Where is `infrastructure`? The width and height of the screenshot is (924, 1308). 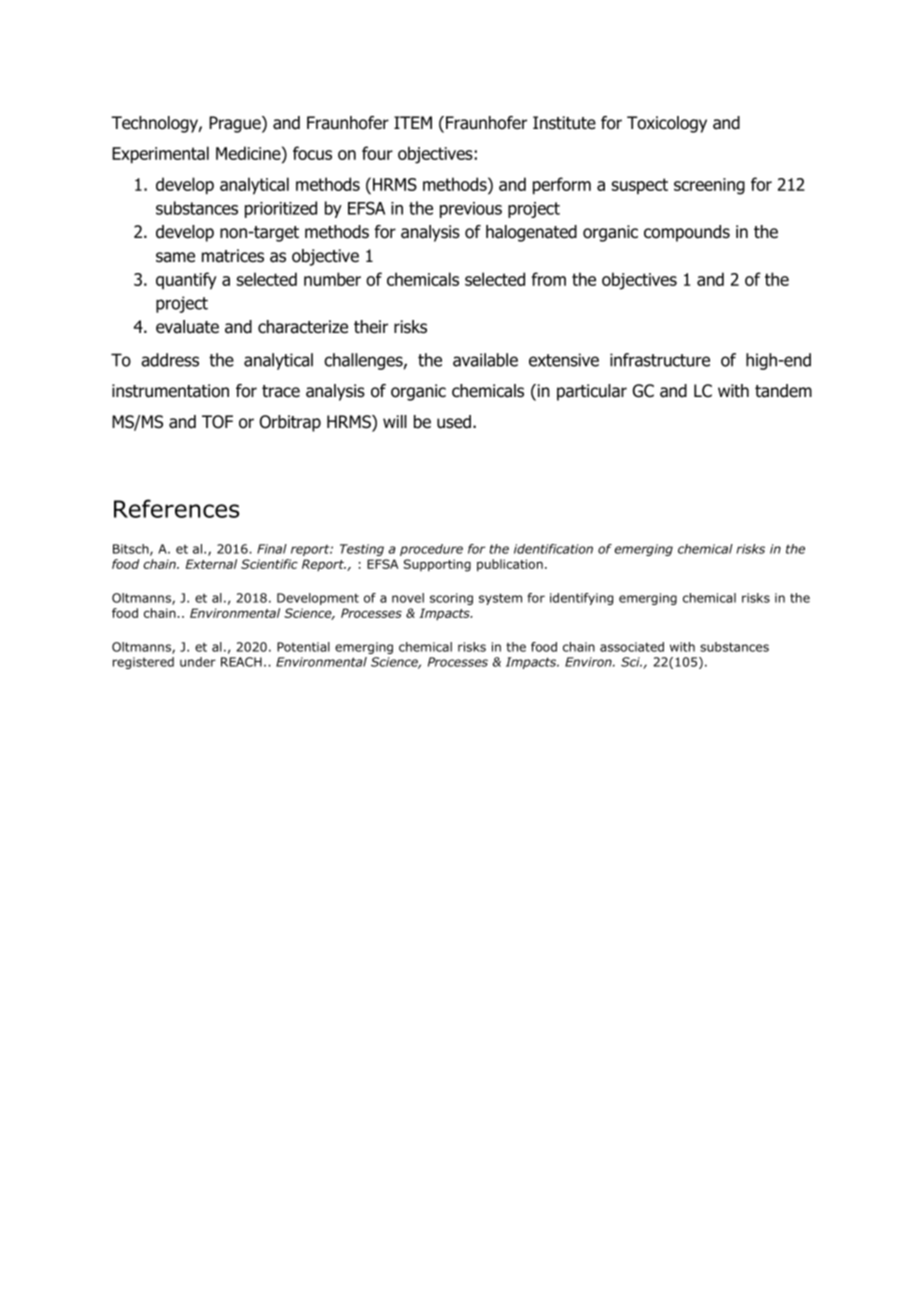
infrastructure is located at coordinates (660, 360).
